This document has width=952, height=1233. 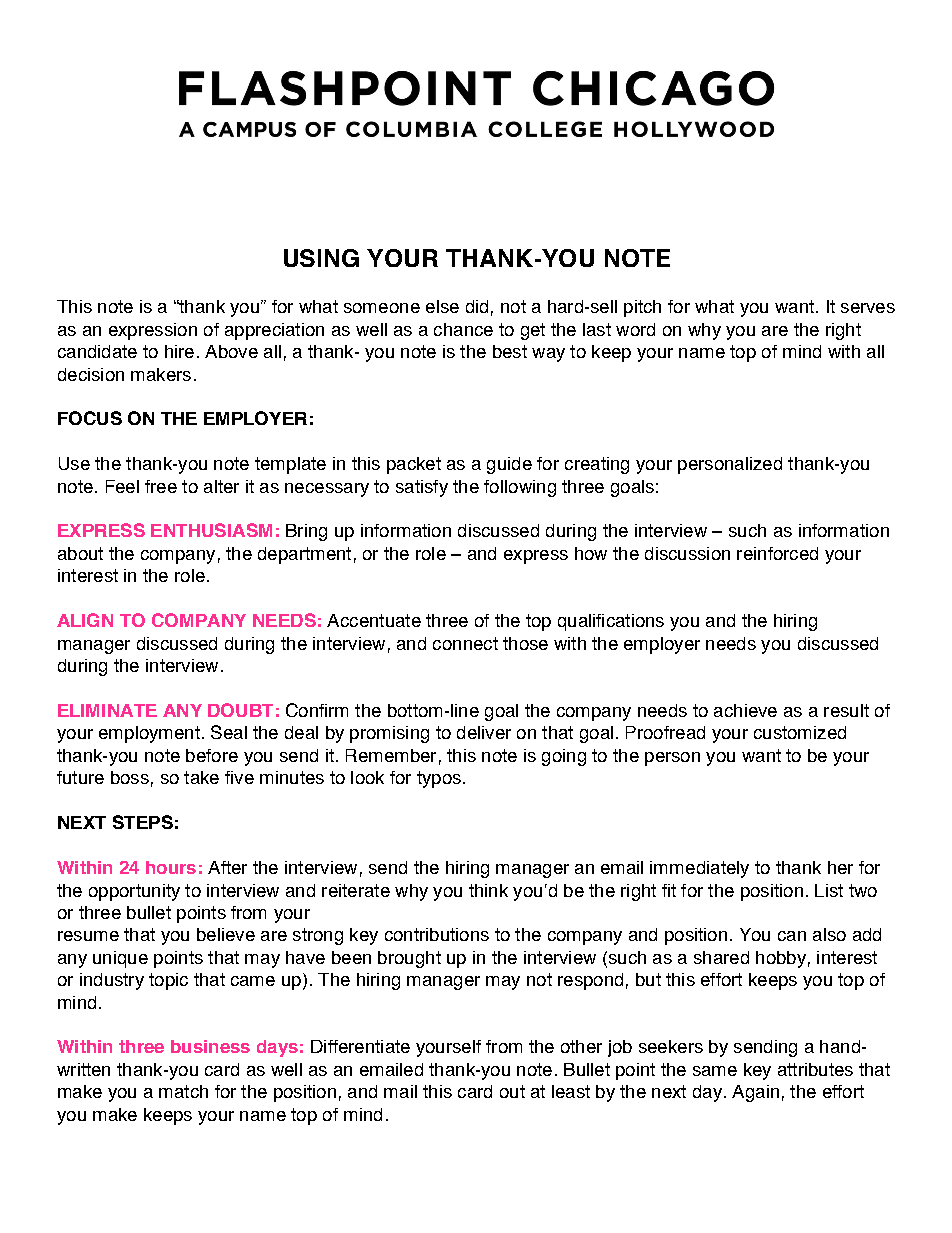 I want to click on following, so click(x=520, y=488).
